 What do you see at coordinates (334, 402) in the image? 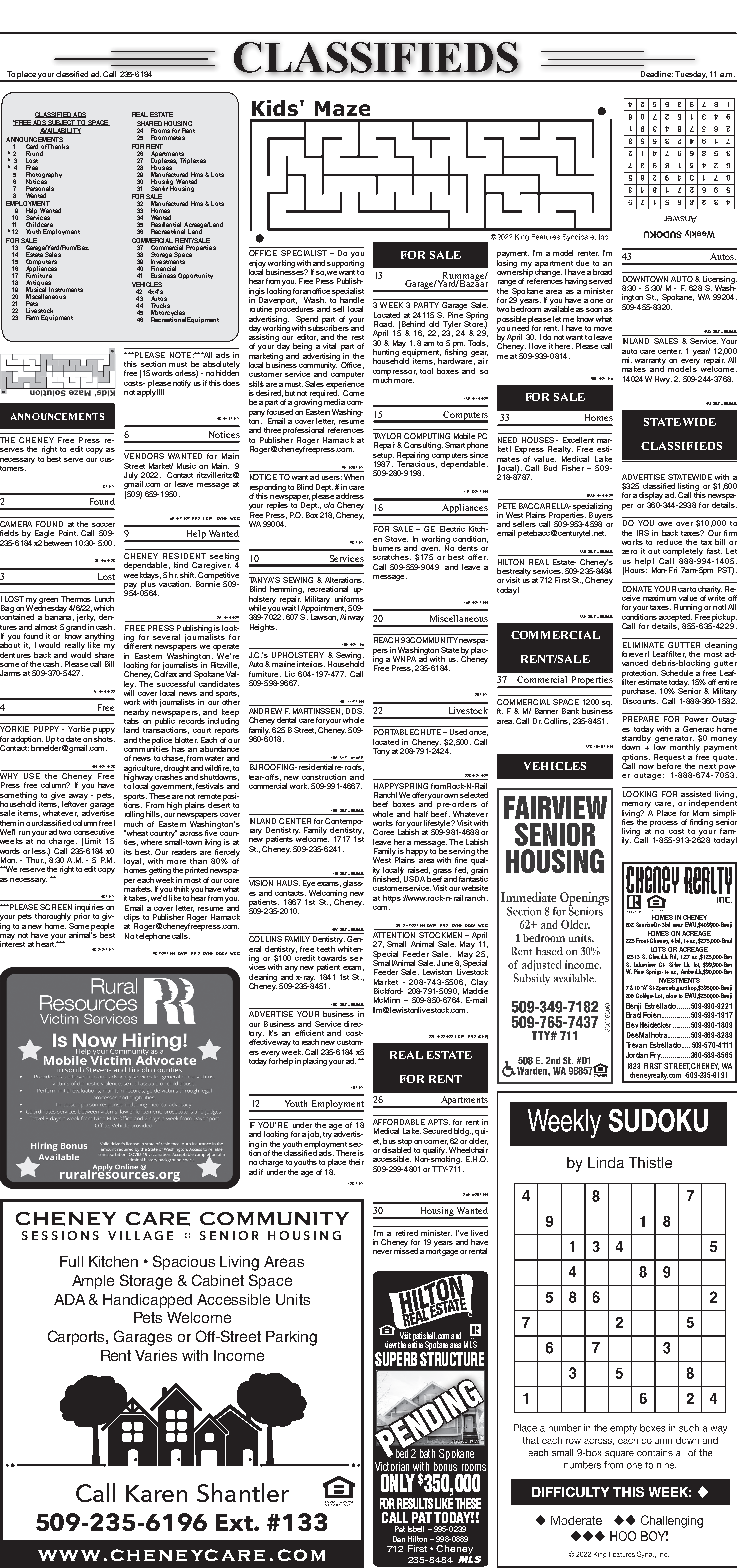
I see `media` at bounding box center [334, 402].
